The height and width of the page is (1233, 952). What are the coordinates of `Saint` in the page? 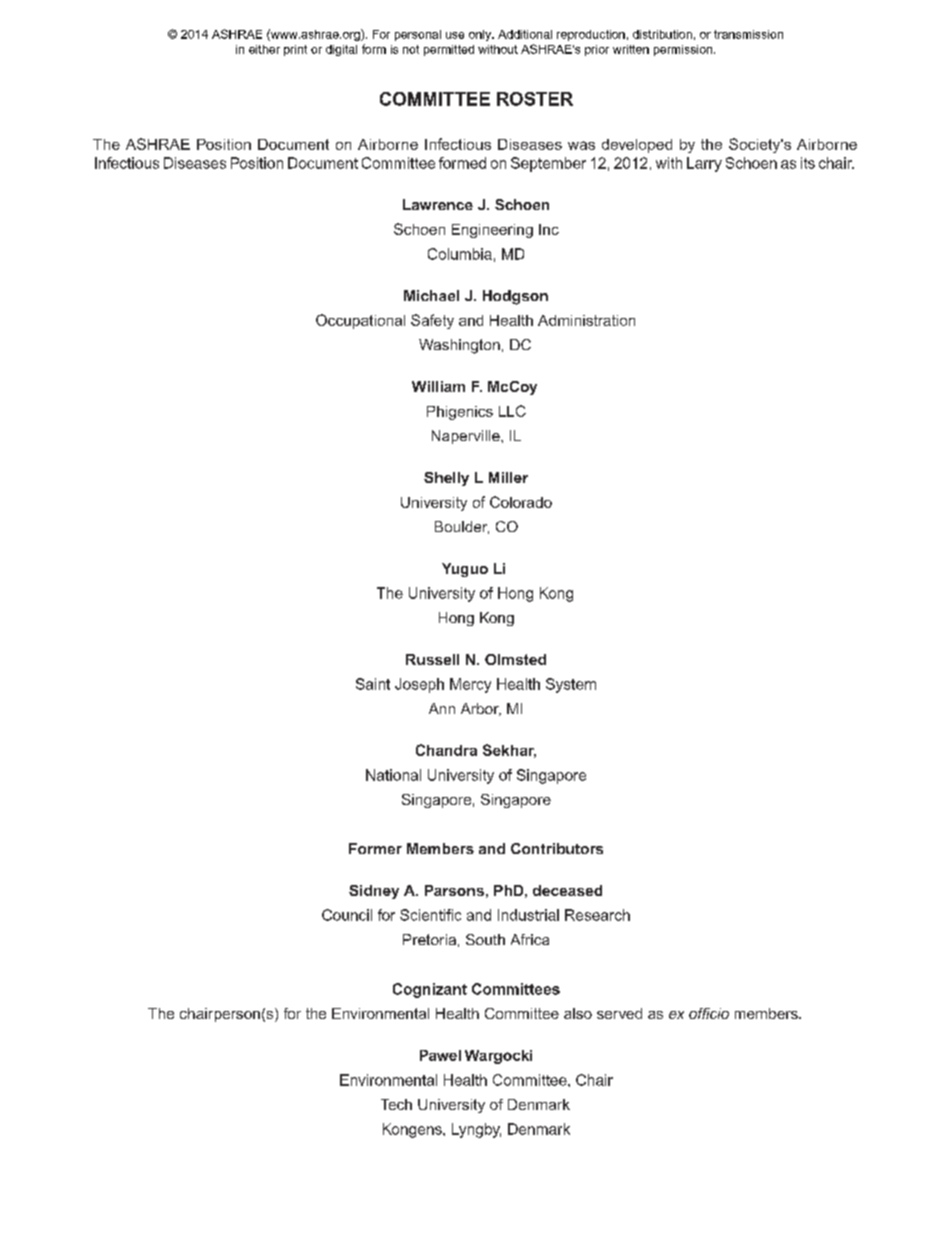 It's located at (373, 684).
